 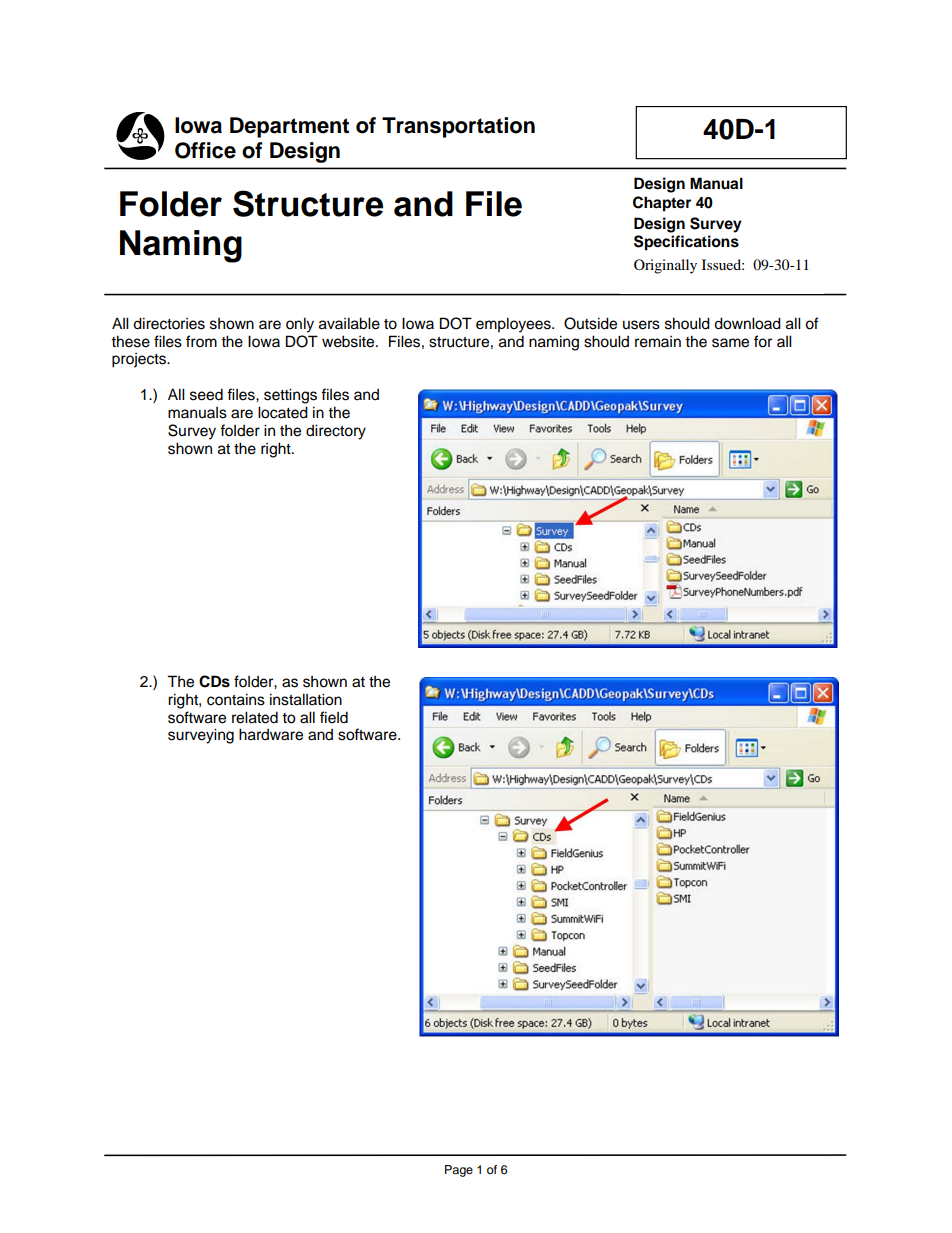 I want to click on Transportation, so click(x=458, y=127).
